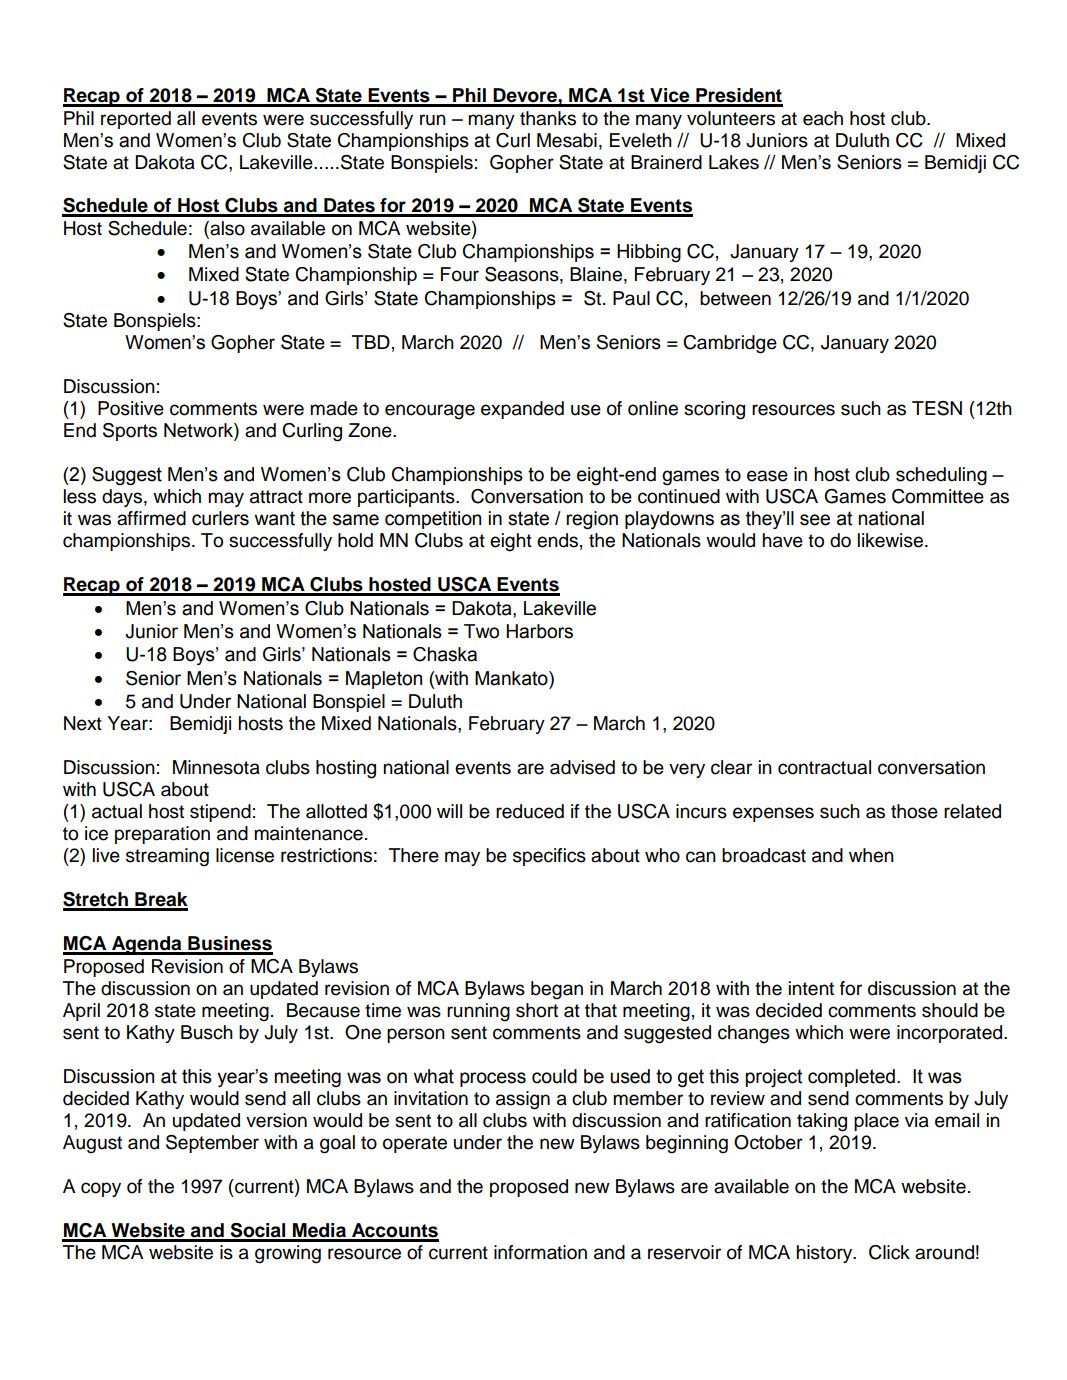 The width and height of the screenshot is (1067, 1380). Describe the element at coordinates (548, 118) in the screenshot. I see `thanks` at that location.
